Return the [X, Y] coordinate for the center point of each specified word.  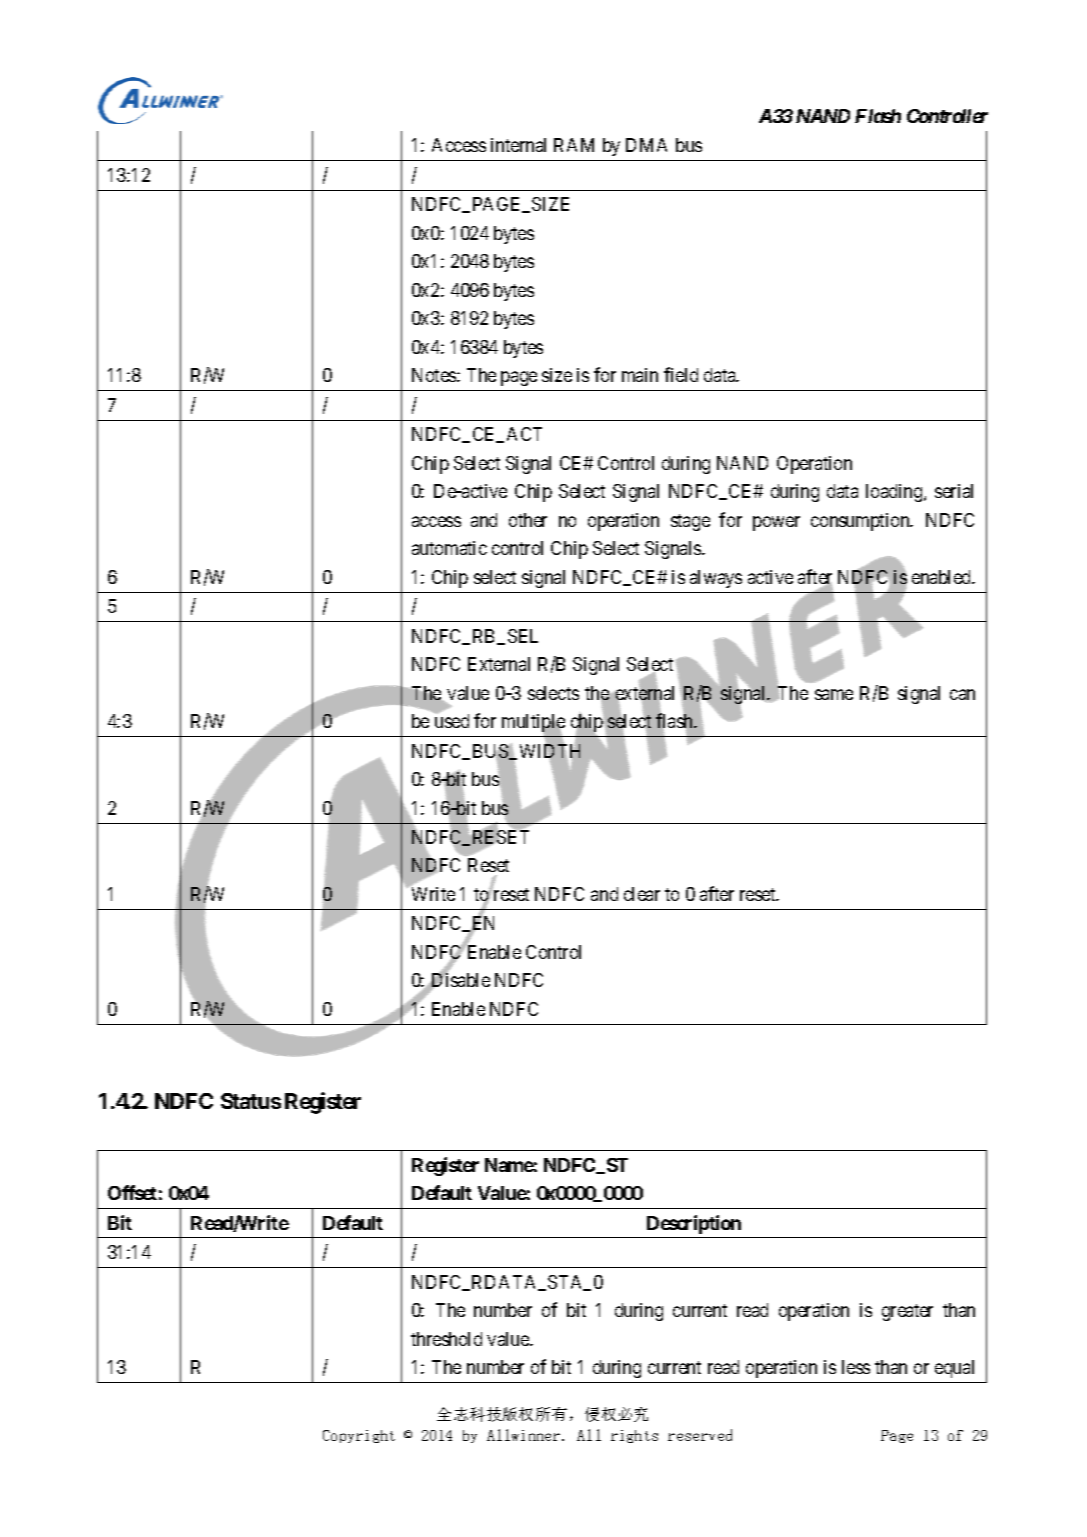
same [834, 694]
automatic [449, 548]
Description [694, 1224]
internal [518, 145]
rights [634, 1436]
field [681, 374]
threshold [446, 1339]
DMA [646, 145]
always [716, 579]
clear [642, 894]
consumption [861, 522]
